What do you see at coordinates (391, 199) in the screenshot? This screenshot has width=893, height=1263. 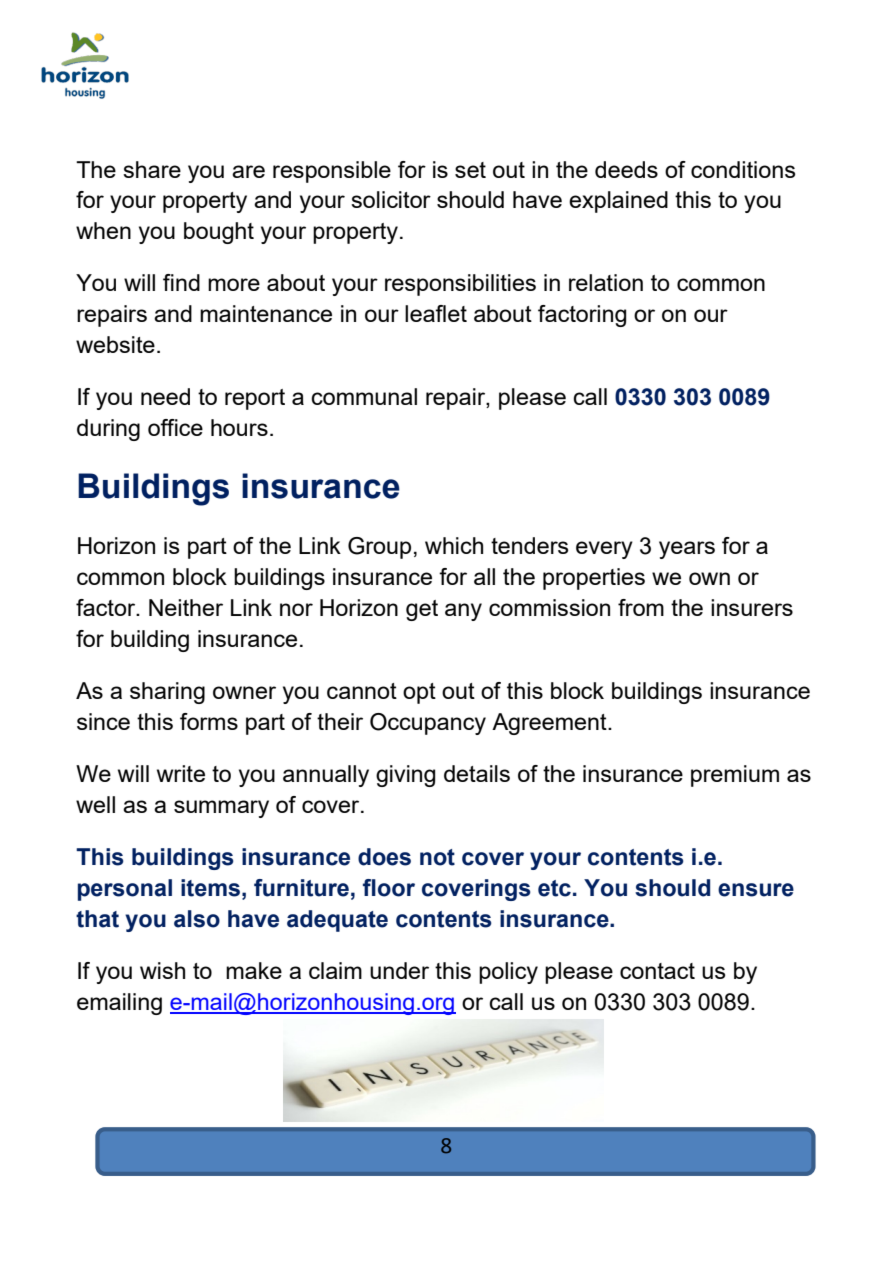 I see `solicitor` at bounding box center [391, 199].
